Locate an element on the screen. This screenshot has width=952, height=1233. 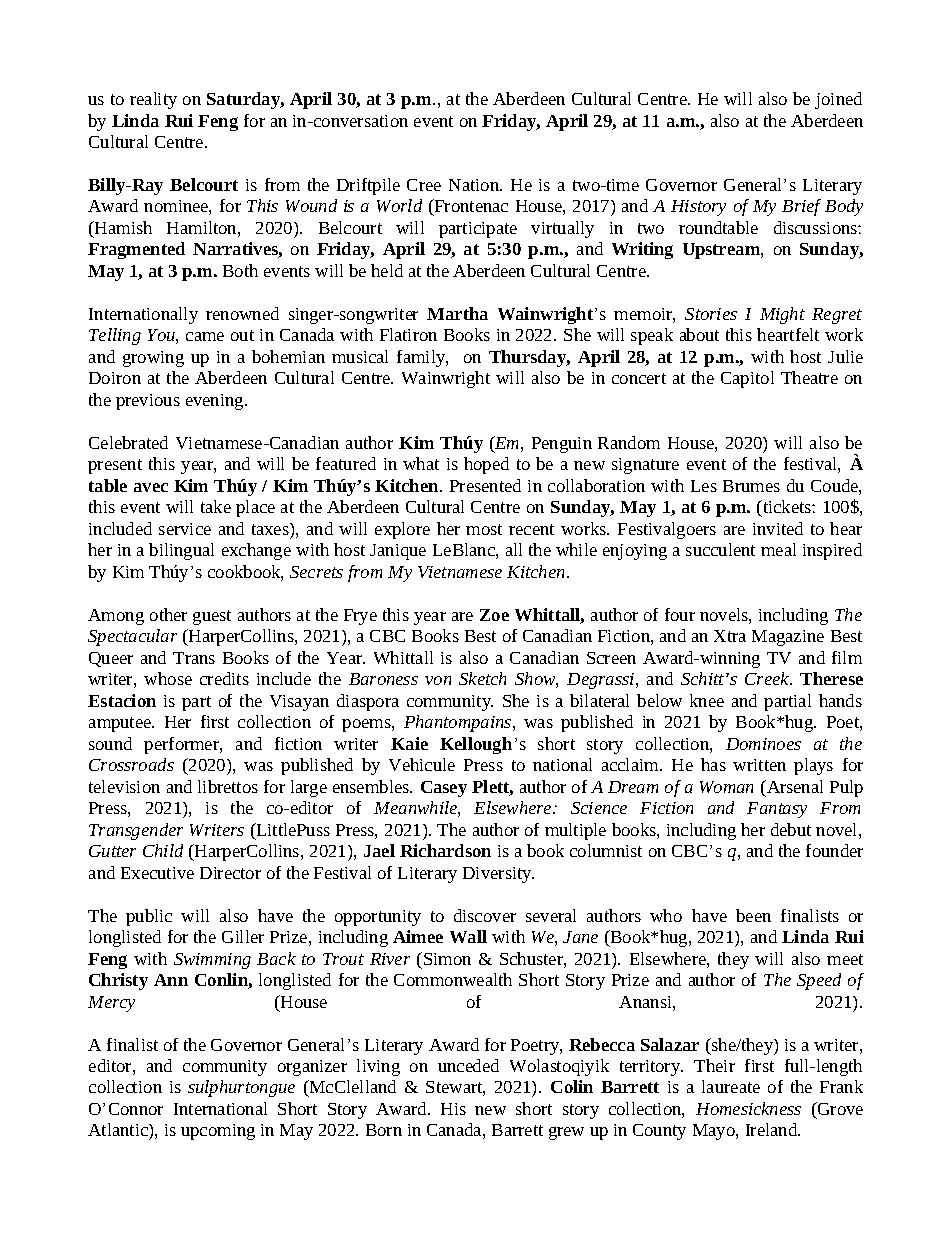
upcoming is located at coordinates (218, 1132).
